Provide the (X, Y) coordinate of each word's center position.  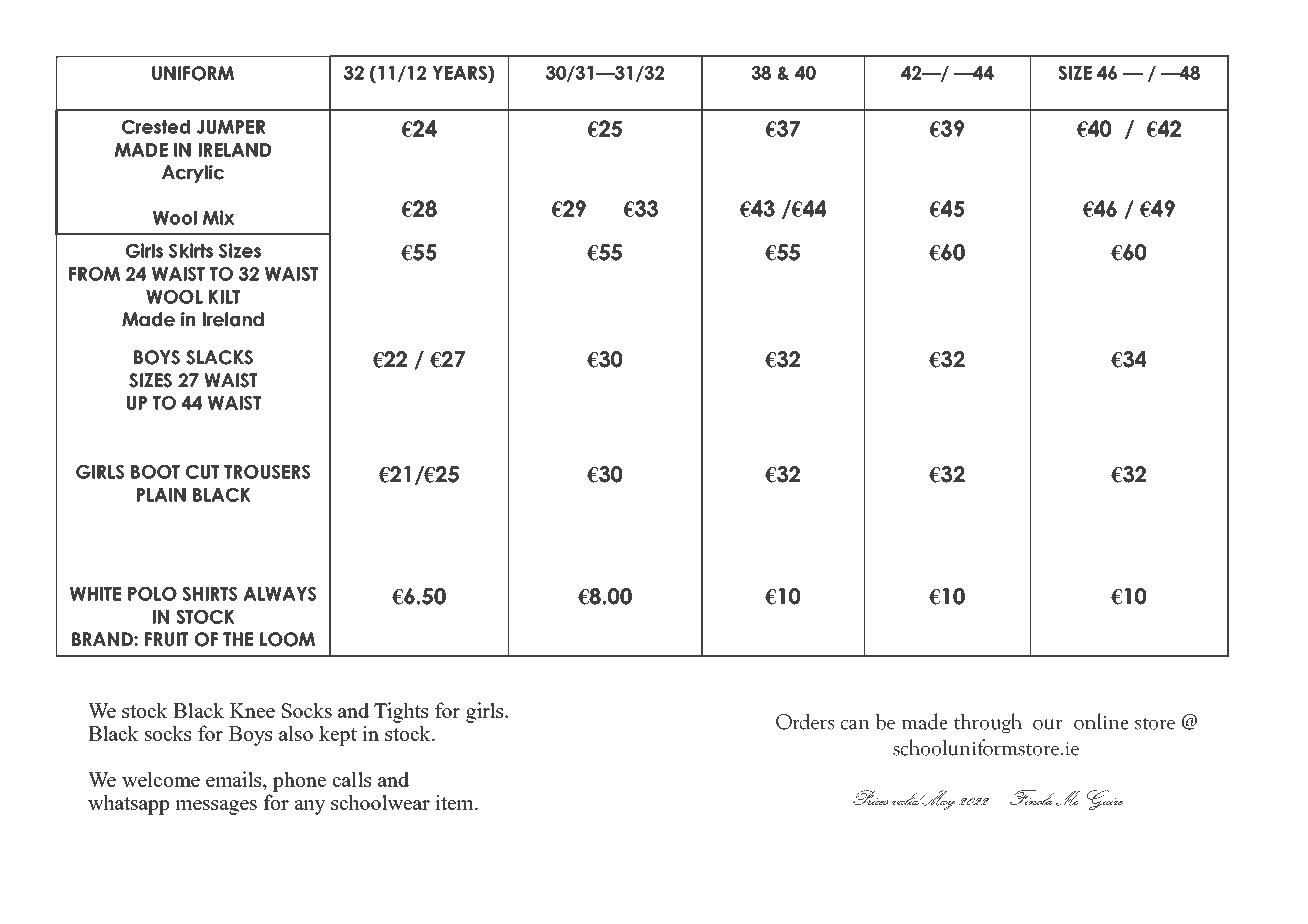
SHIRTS (210, 594)
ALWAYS (280, 594)
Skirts (191, 250)
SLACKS (219, 357)
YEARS (460, 74)
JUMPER (231, 127)
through (988, 723)
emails (235, 780)
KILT (224, 297)
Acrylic (193, 174)
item (455, 802)
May (937, 800)
